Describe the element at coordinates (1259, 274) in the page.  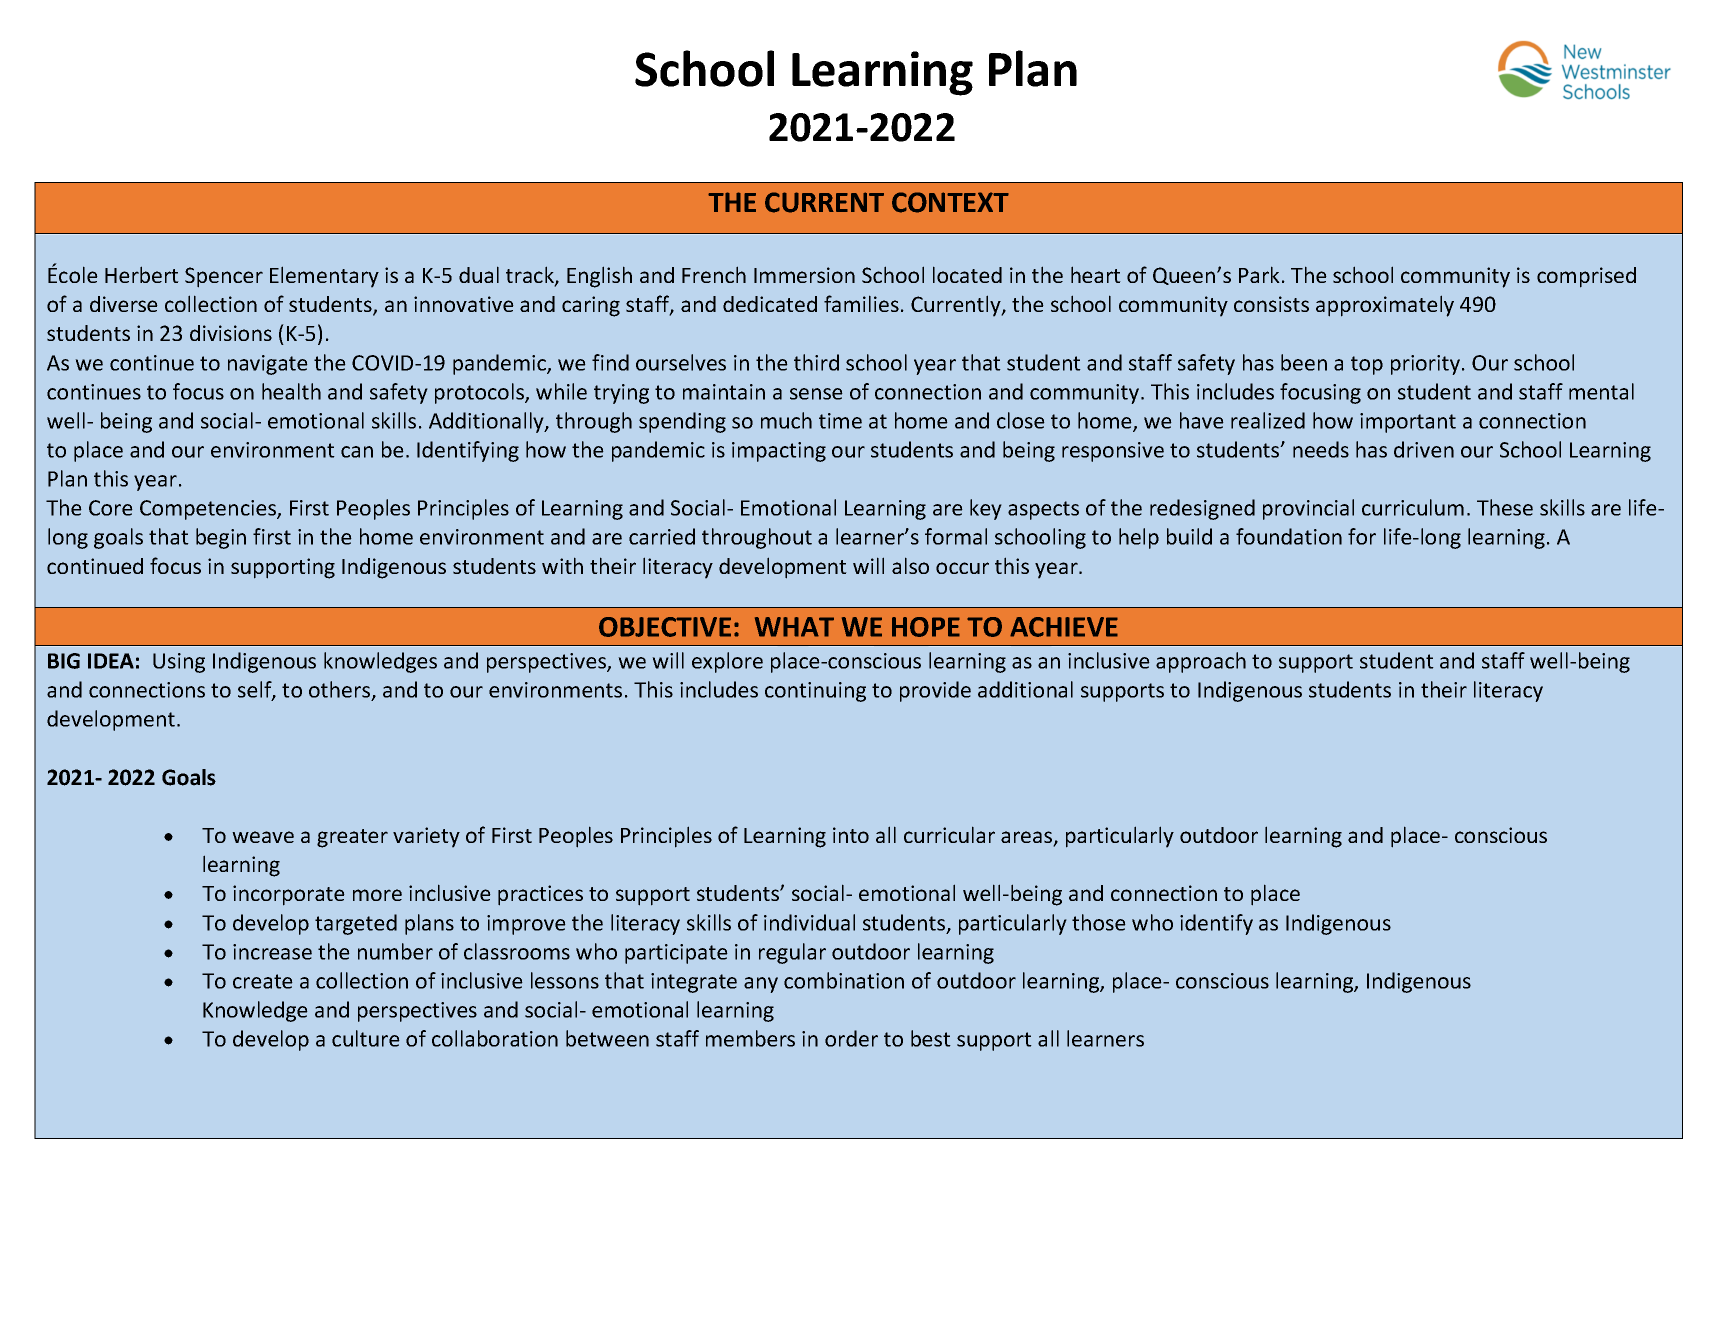
I see `Park` at that location.
